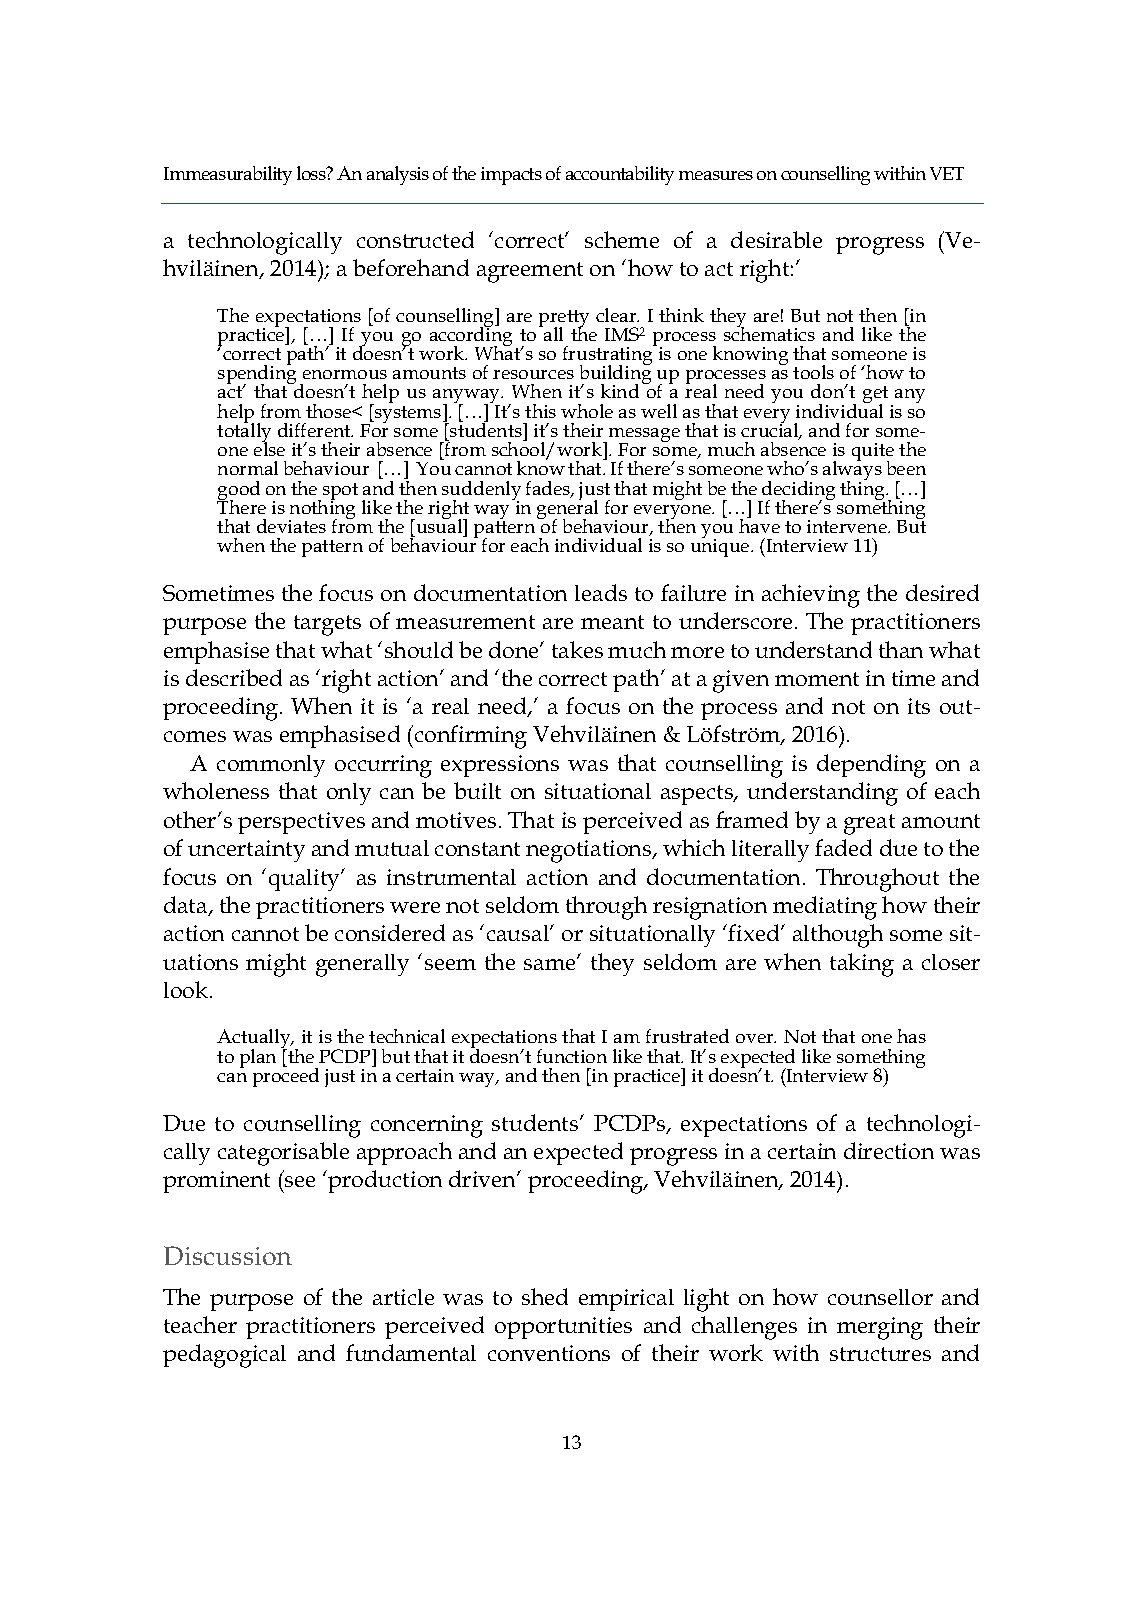 The width and height of the image is (1144, 1619). Describe the element at coordinates (776, 239) in the image. I see `desirable` at that location.
